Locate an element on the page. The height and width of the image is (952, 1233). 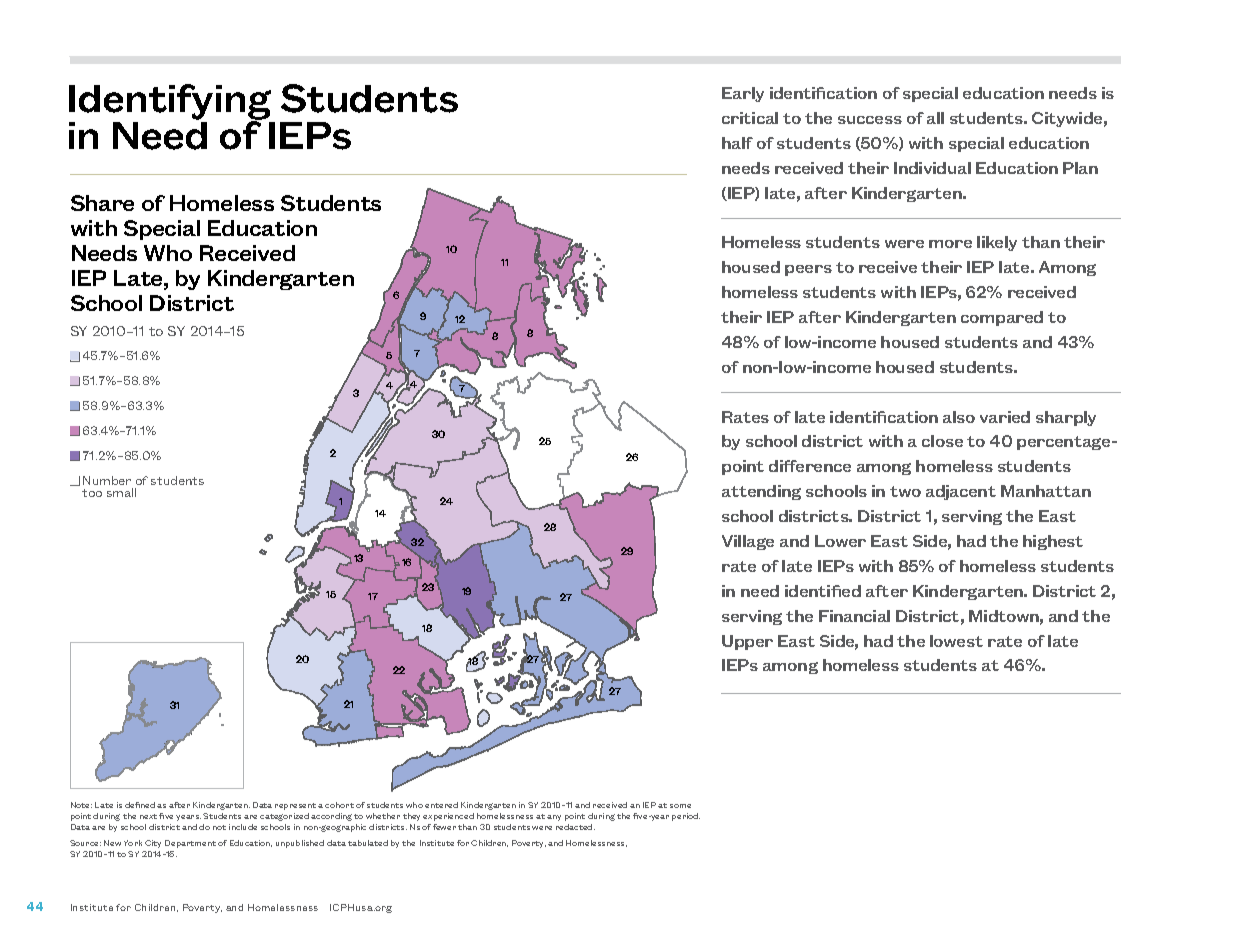
peers is located at coordinates (808, 270).
